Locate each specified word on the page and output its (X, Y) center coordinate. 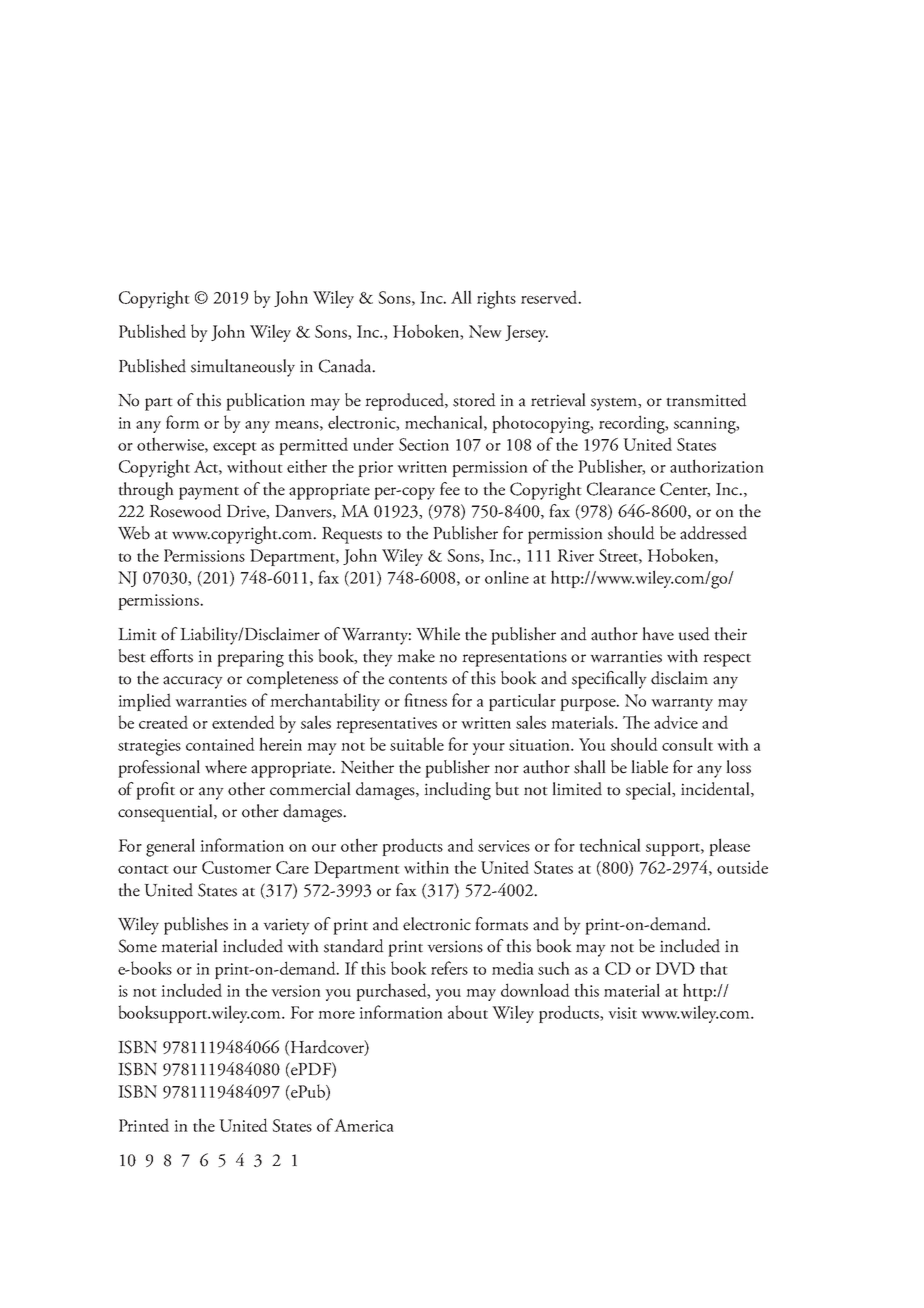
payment (209, 493)
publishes (196, 926)
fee (450, 489)
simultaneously (243, 368)
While (438, 634)
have (658, 634)
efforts (171, 656)
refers (449, 968)
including (457, 791)
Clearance (621, 489)
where (226, 767)
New (485, 331)
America (363, 1125)
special (650, 791)
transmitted (706, 400)
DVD (675, 968)
